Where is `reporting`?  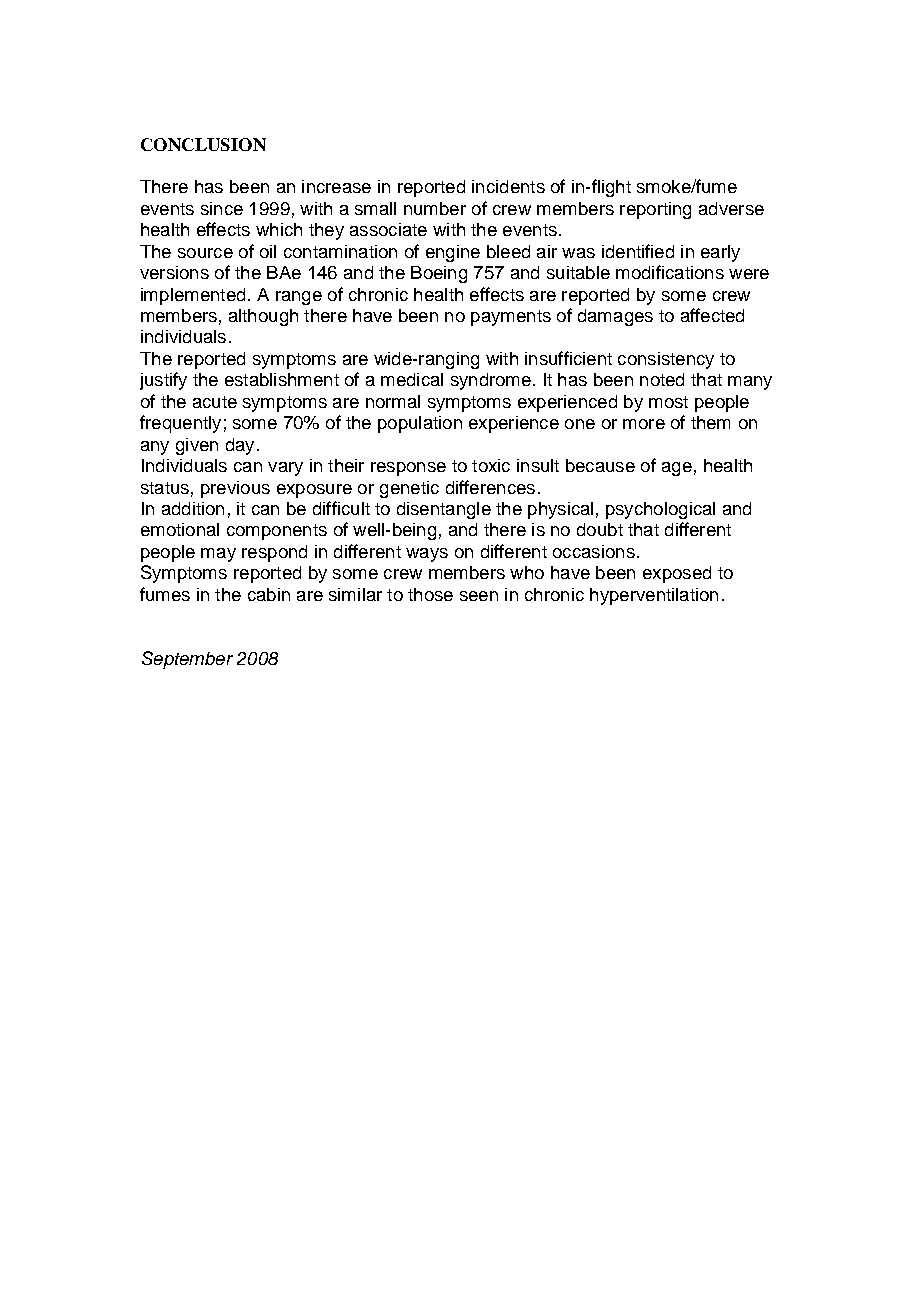 reporting is located at coordinates (655, 210).
